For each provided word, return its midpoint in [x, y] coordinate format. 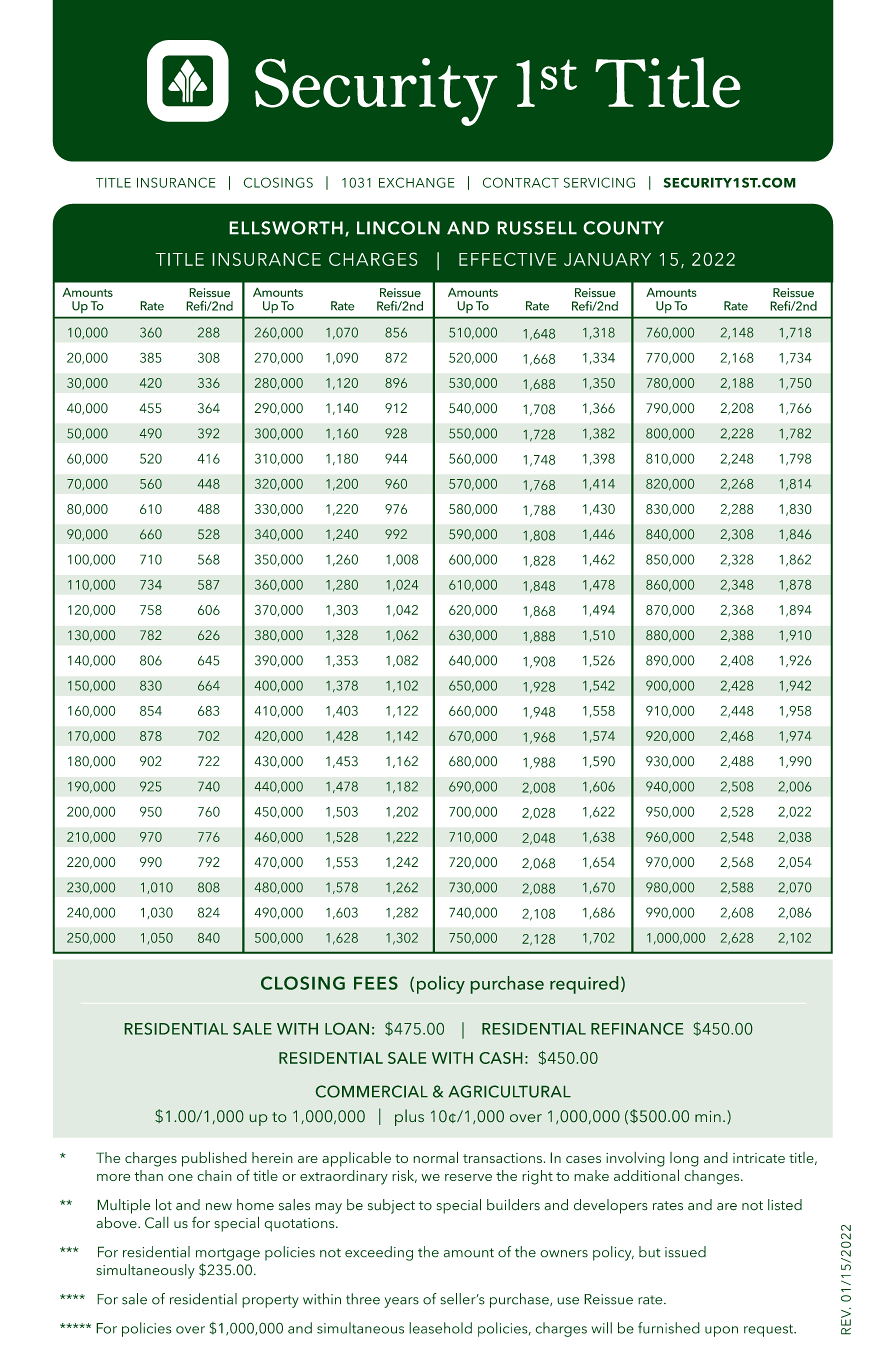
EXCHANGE [416, 182]
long [684, 1159]
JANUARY [607, 259]
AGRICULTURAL [509, 1091]
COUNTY [623, 228]
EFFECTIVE [507, 259]
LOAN [347, 1028]
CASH [501, 1058]
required [584, 985]
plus [409, 1117]
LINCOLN [398, 228]
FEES [376, 983]
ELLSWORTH [286, 228]
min [708, 1116]
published [214, 1159]
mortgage [228, 1254]
